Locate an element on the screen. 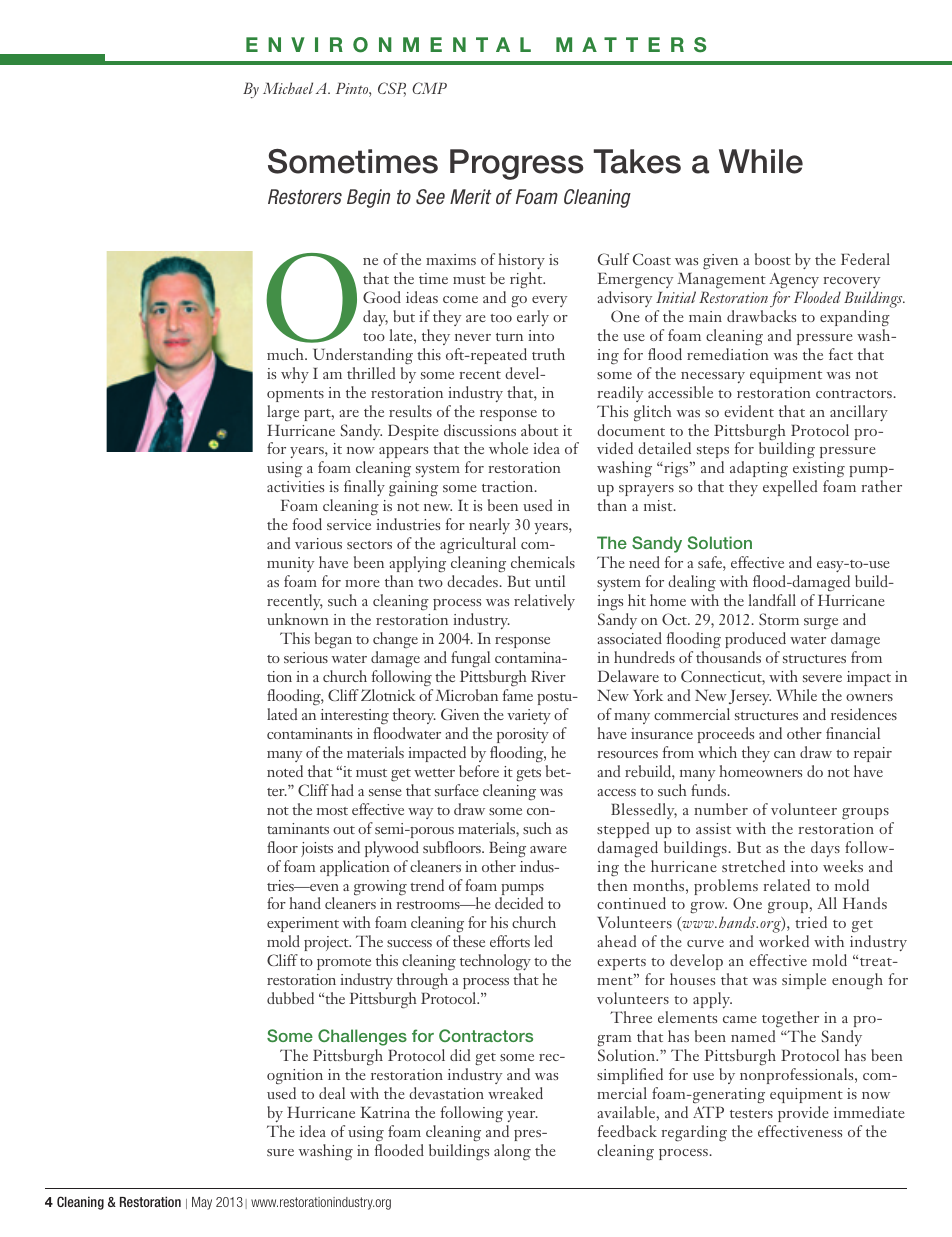 The width and height of the screenshot is (952, 1237). provide is located at coordinates (803, 1114).
